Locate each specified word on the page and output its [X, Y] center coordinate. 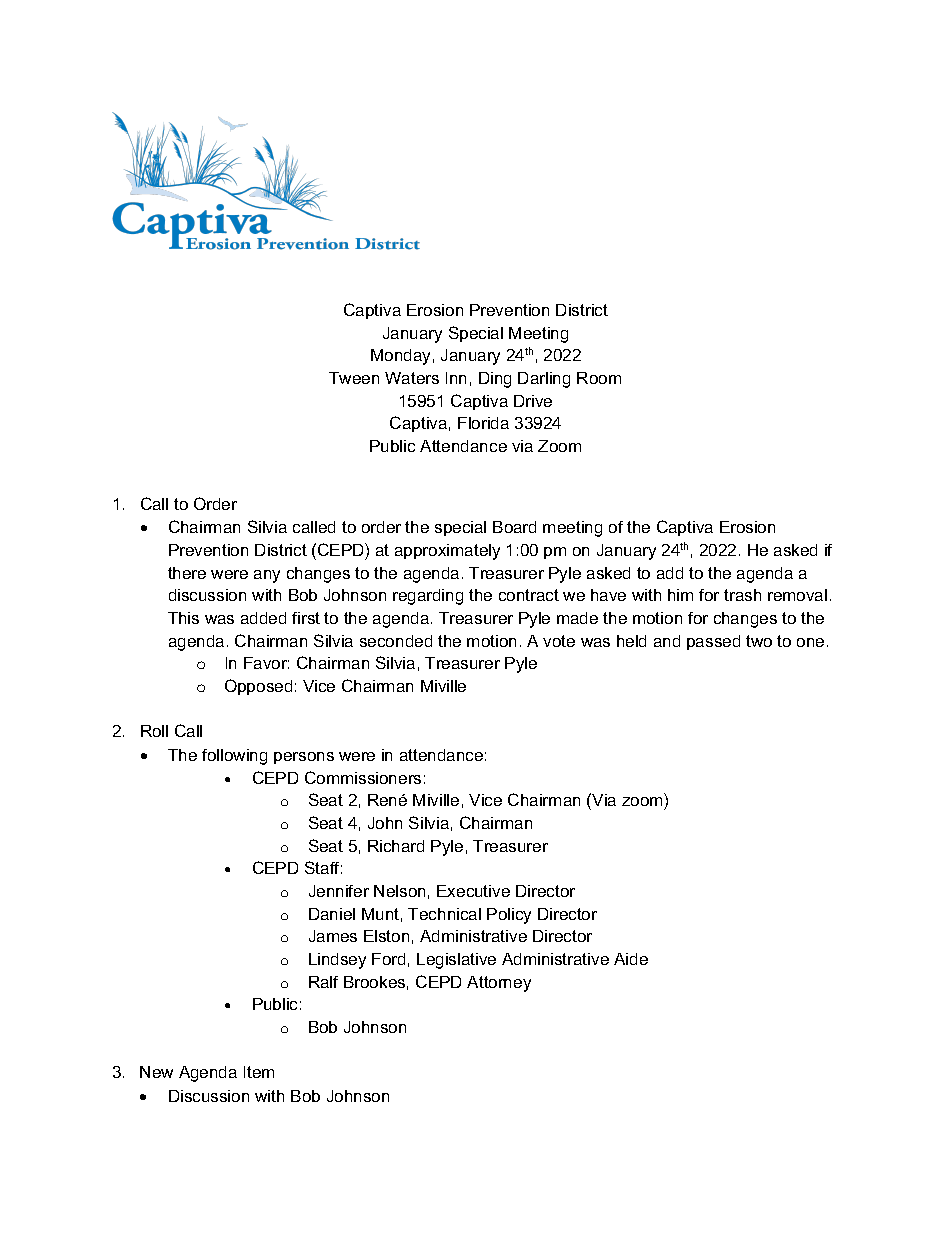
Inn [456, 378]
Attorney [499, 984]
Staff [323, 867]
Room [599, 378]
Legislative [456, 961]
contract [529, 595]
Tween [354, 378]
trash [742, 595]
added [263, 618]
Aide [631, 959]
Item [259, 1072]
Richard [396, 846]
